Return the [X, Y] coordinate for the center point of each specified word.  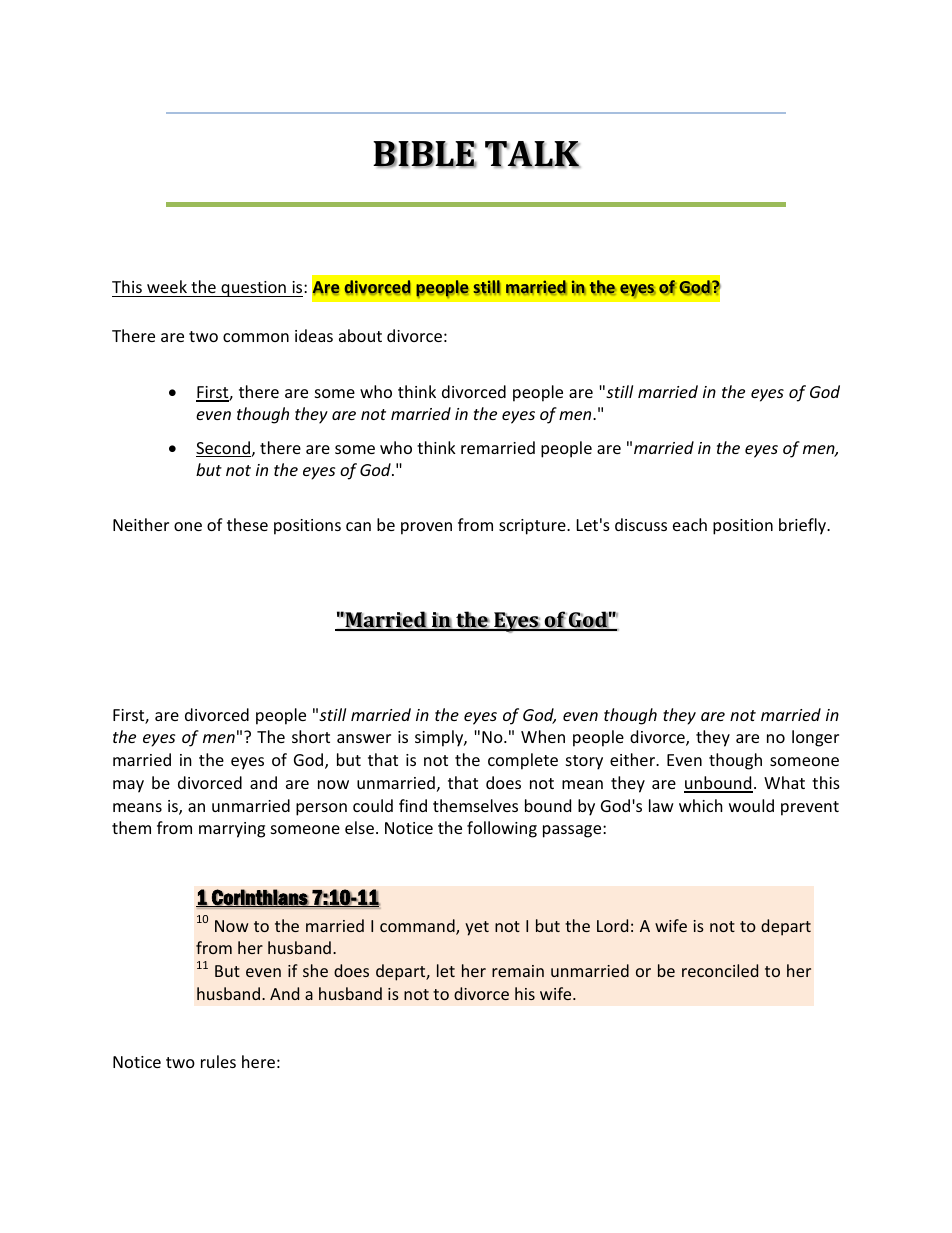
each [690, 524]
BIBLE [425, 154]
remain [518, 971]
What [784, 782]
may [128, 786]
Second [223, 449]
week [167, 286]
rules [218, 1061]
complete [523, 761]
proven [426, 528]
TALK [532, 154]
